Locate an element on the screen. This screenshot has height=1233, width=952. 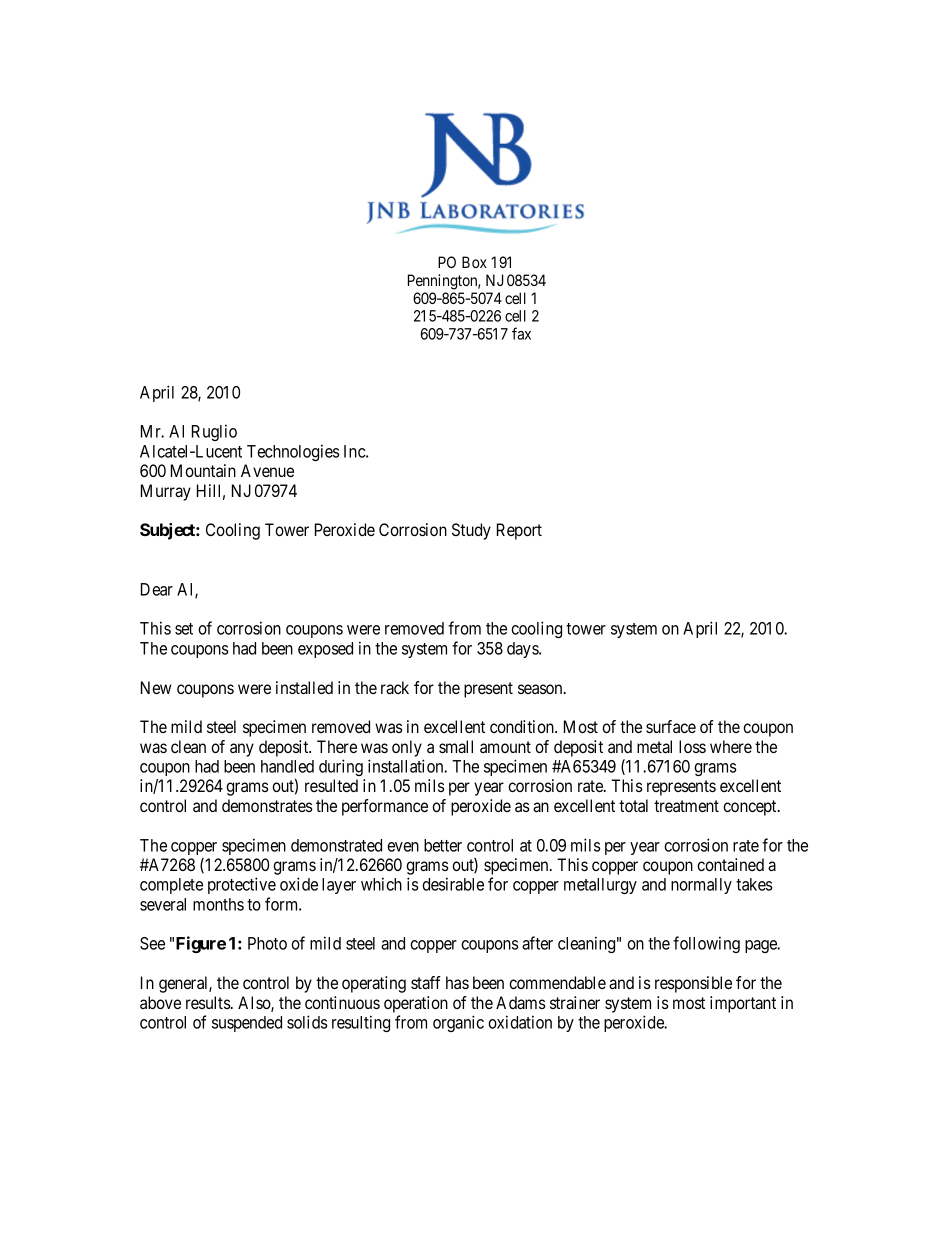
Box is located at coordinates (474, 262).
